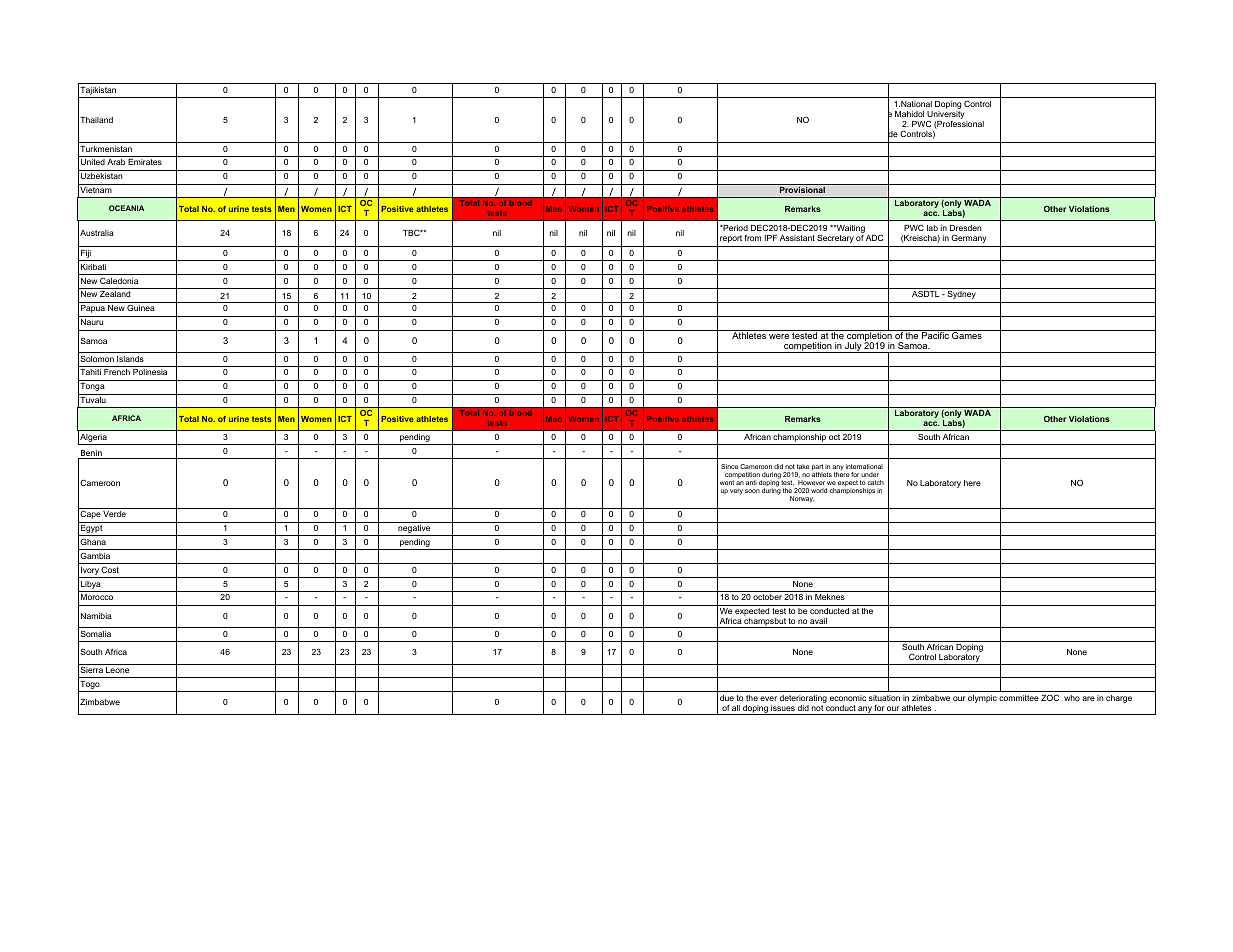 The width and height of the screenshot is (1233, 952). I want to click on committee, so click(1019, 698).
